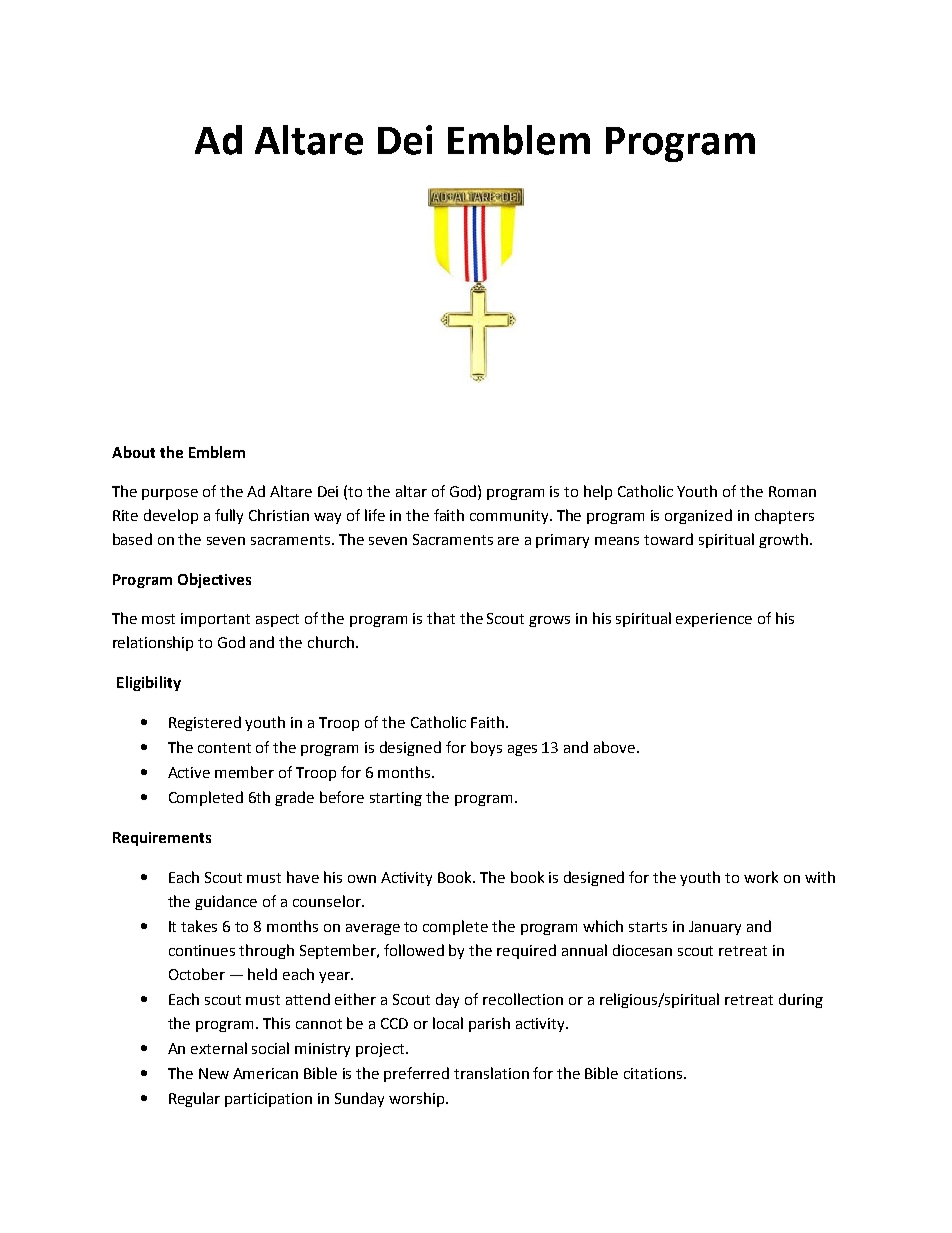 This document has width=952, height=1233. Describe the element at coordinates (491, 1073) in the document. I see `translation` at that location.
